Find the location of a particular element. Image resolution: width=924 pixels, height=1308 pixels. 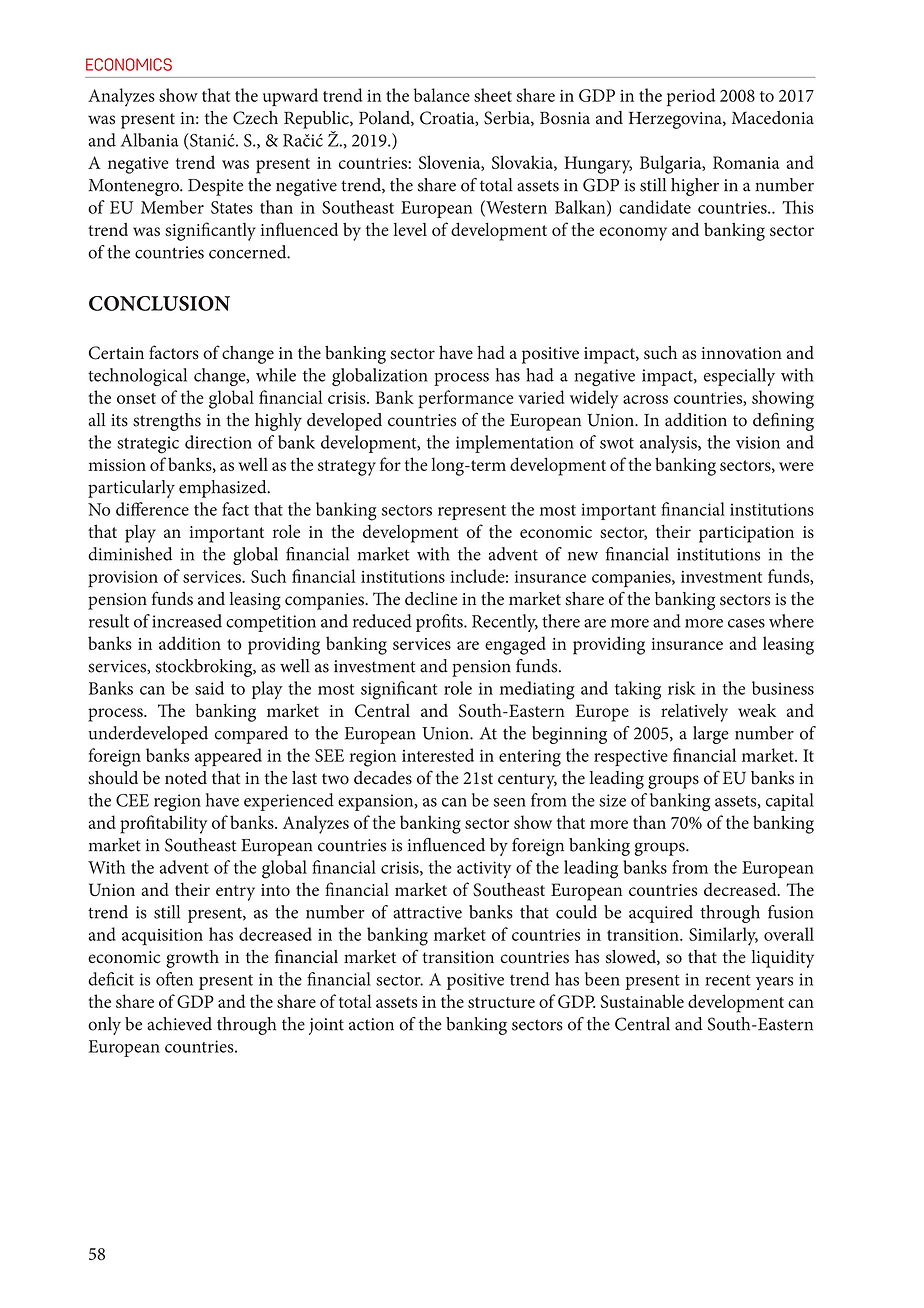

strengths is located at coordinates (167, 422).
